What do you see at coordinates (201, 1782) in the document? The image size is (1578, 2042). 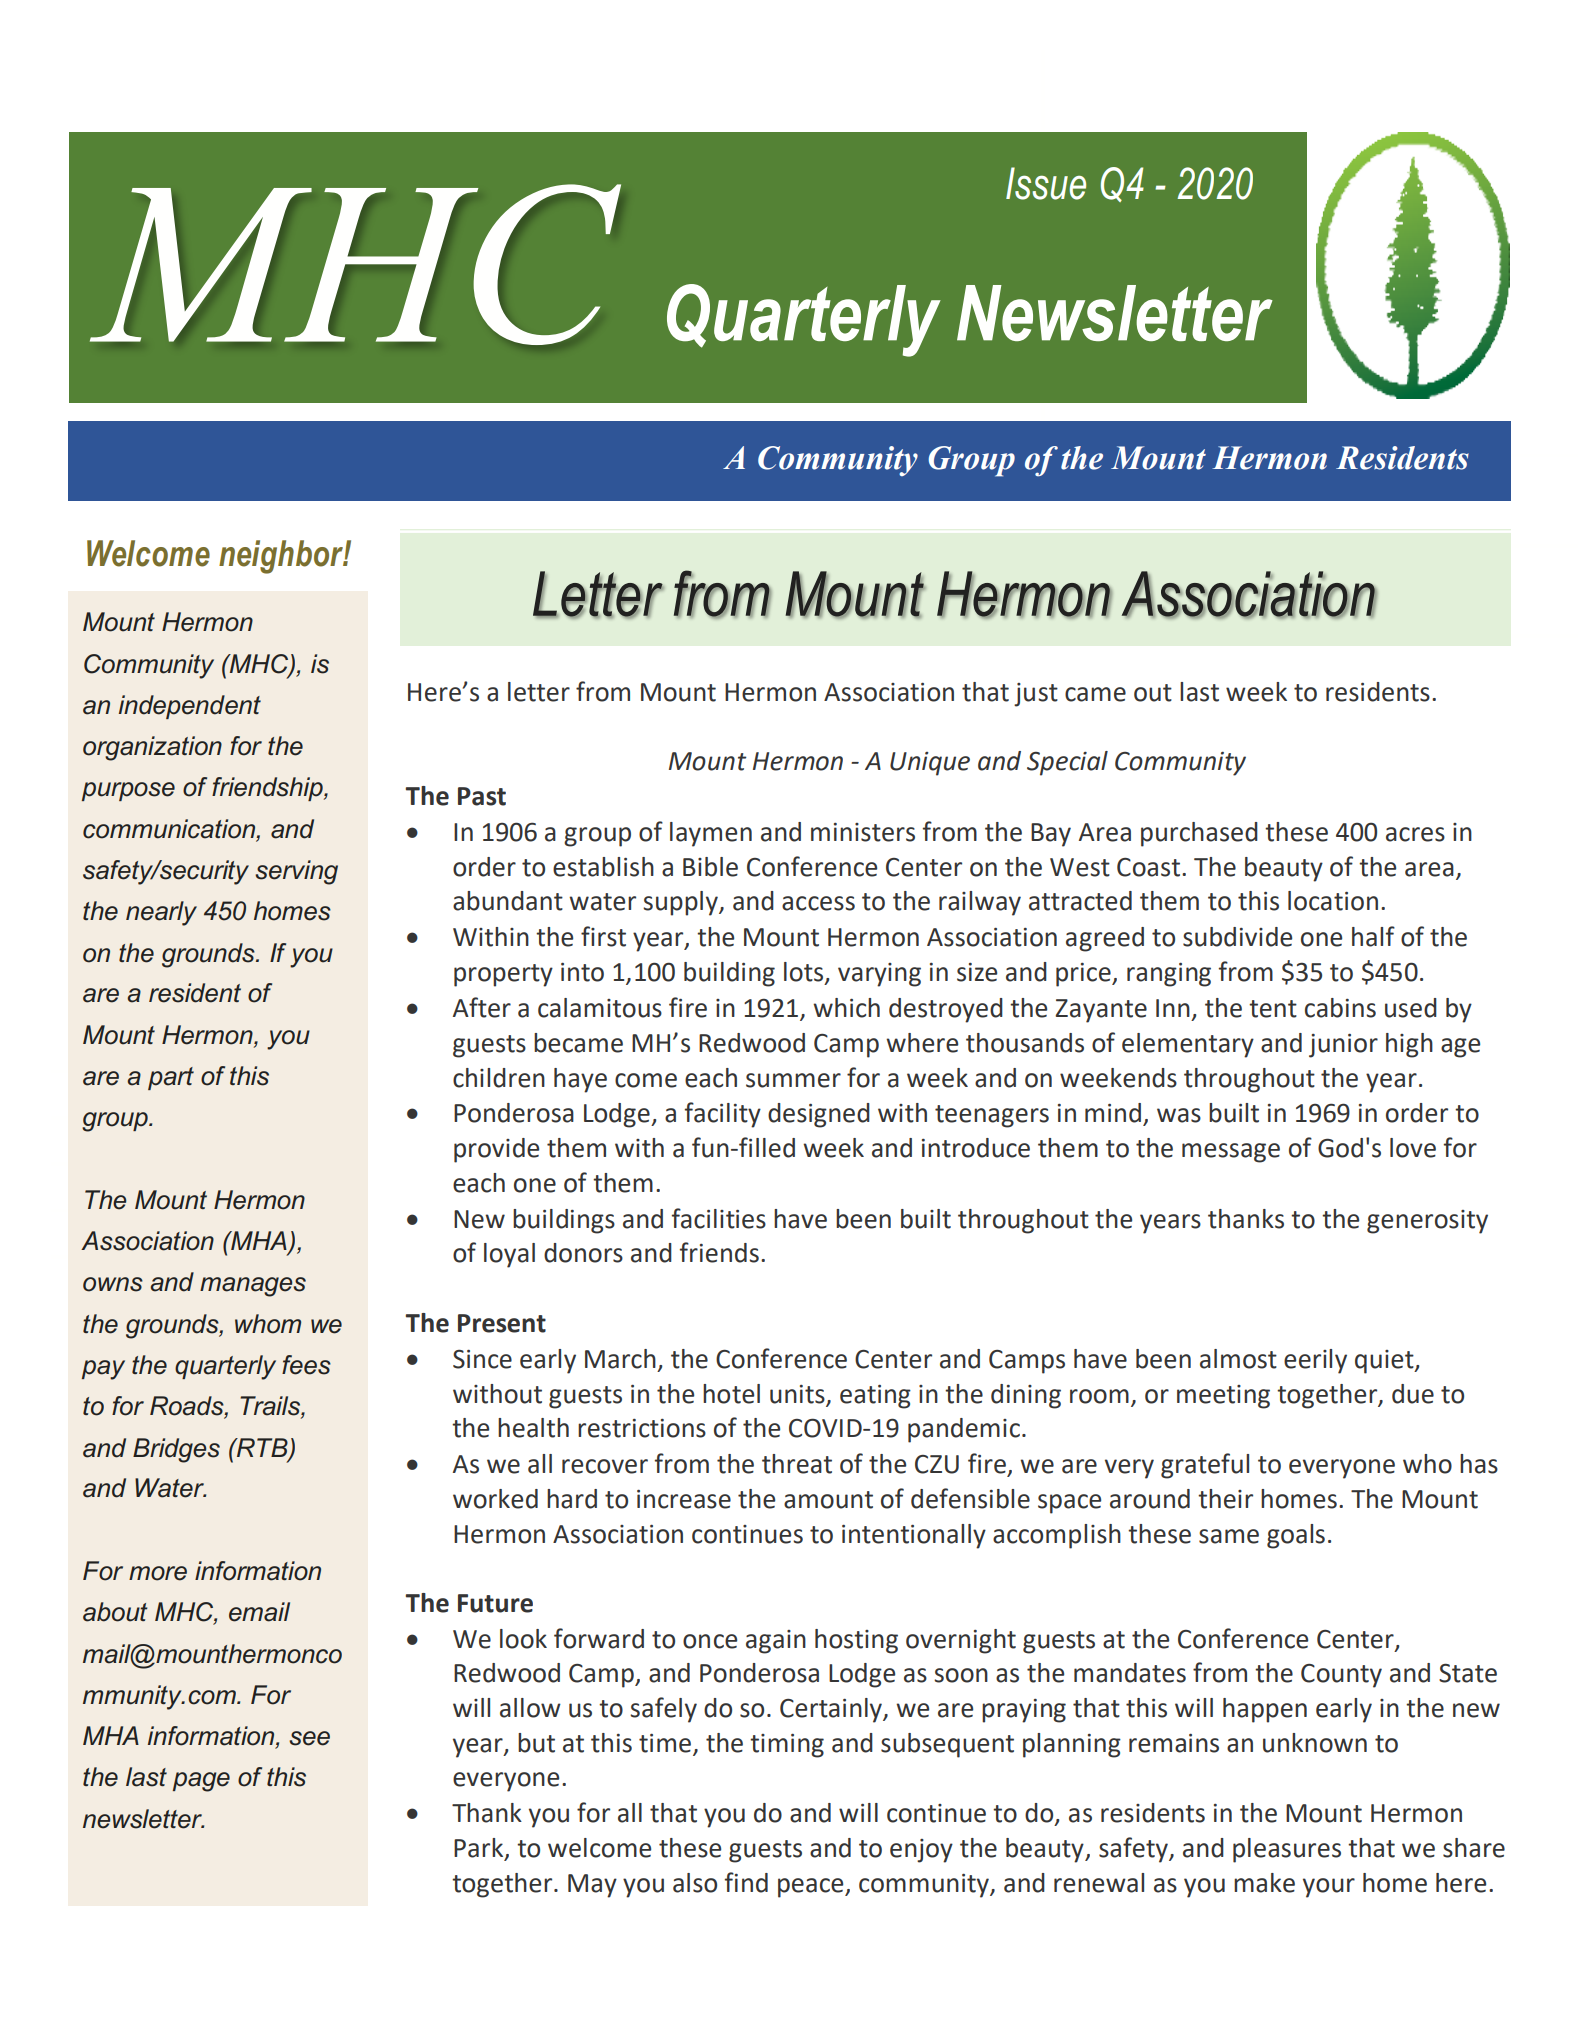 I see `page` at bounding box center [201, 1782].
